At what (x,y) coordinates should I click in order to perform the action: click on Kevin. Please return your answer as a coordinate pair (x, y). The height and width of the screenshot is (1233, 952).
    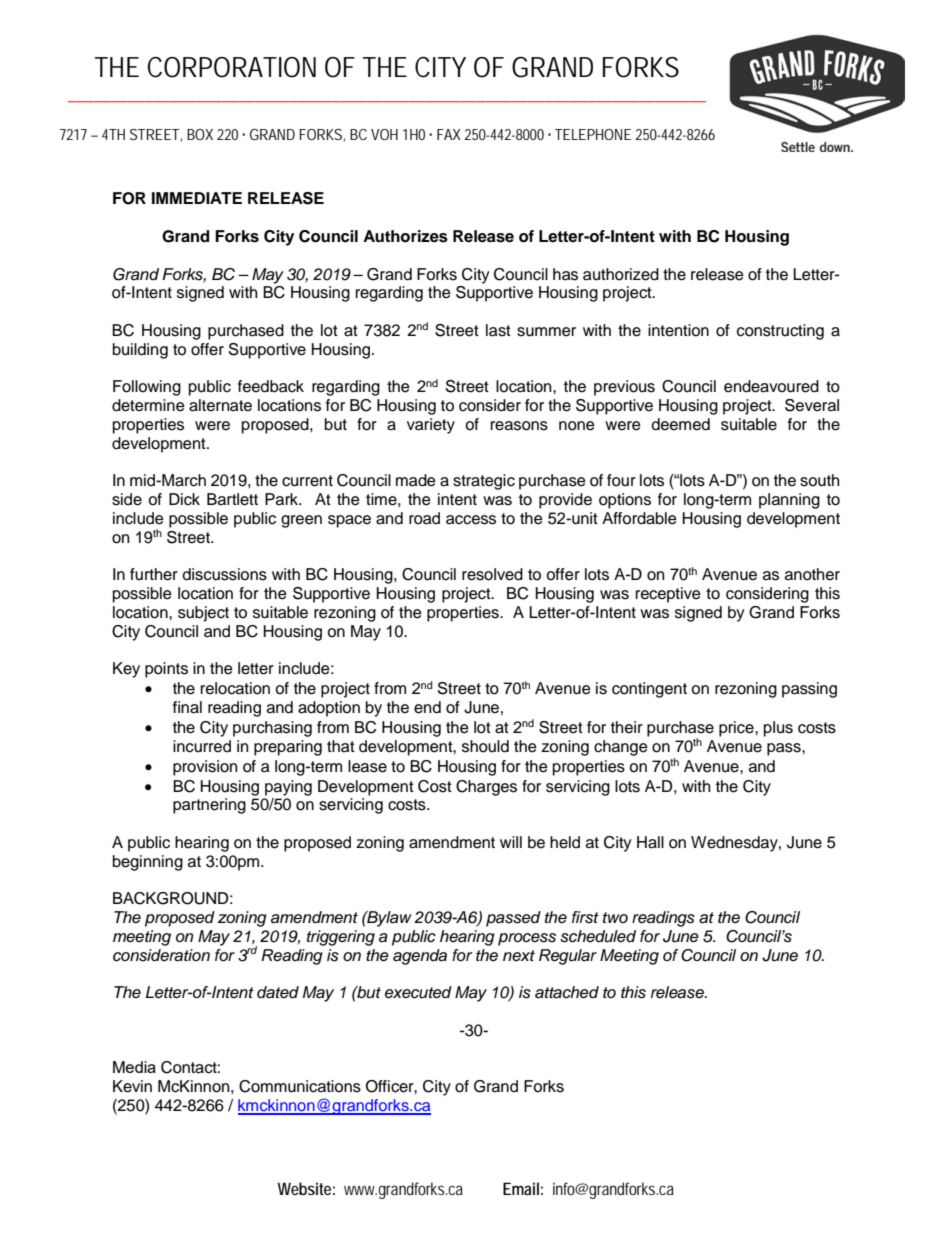
    Looking at the image, I should click on (132, 1086).
